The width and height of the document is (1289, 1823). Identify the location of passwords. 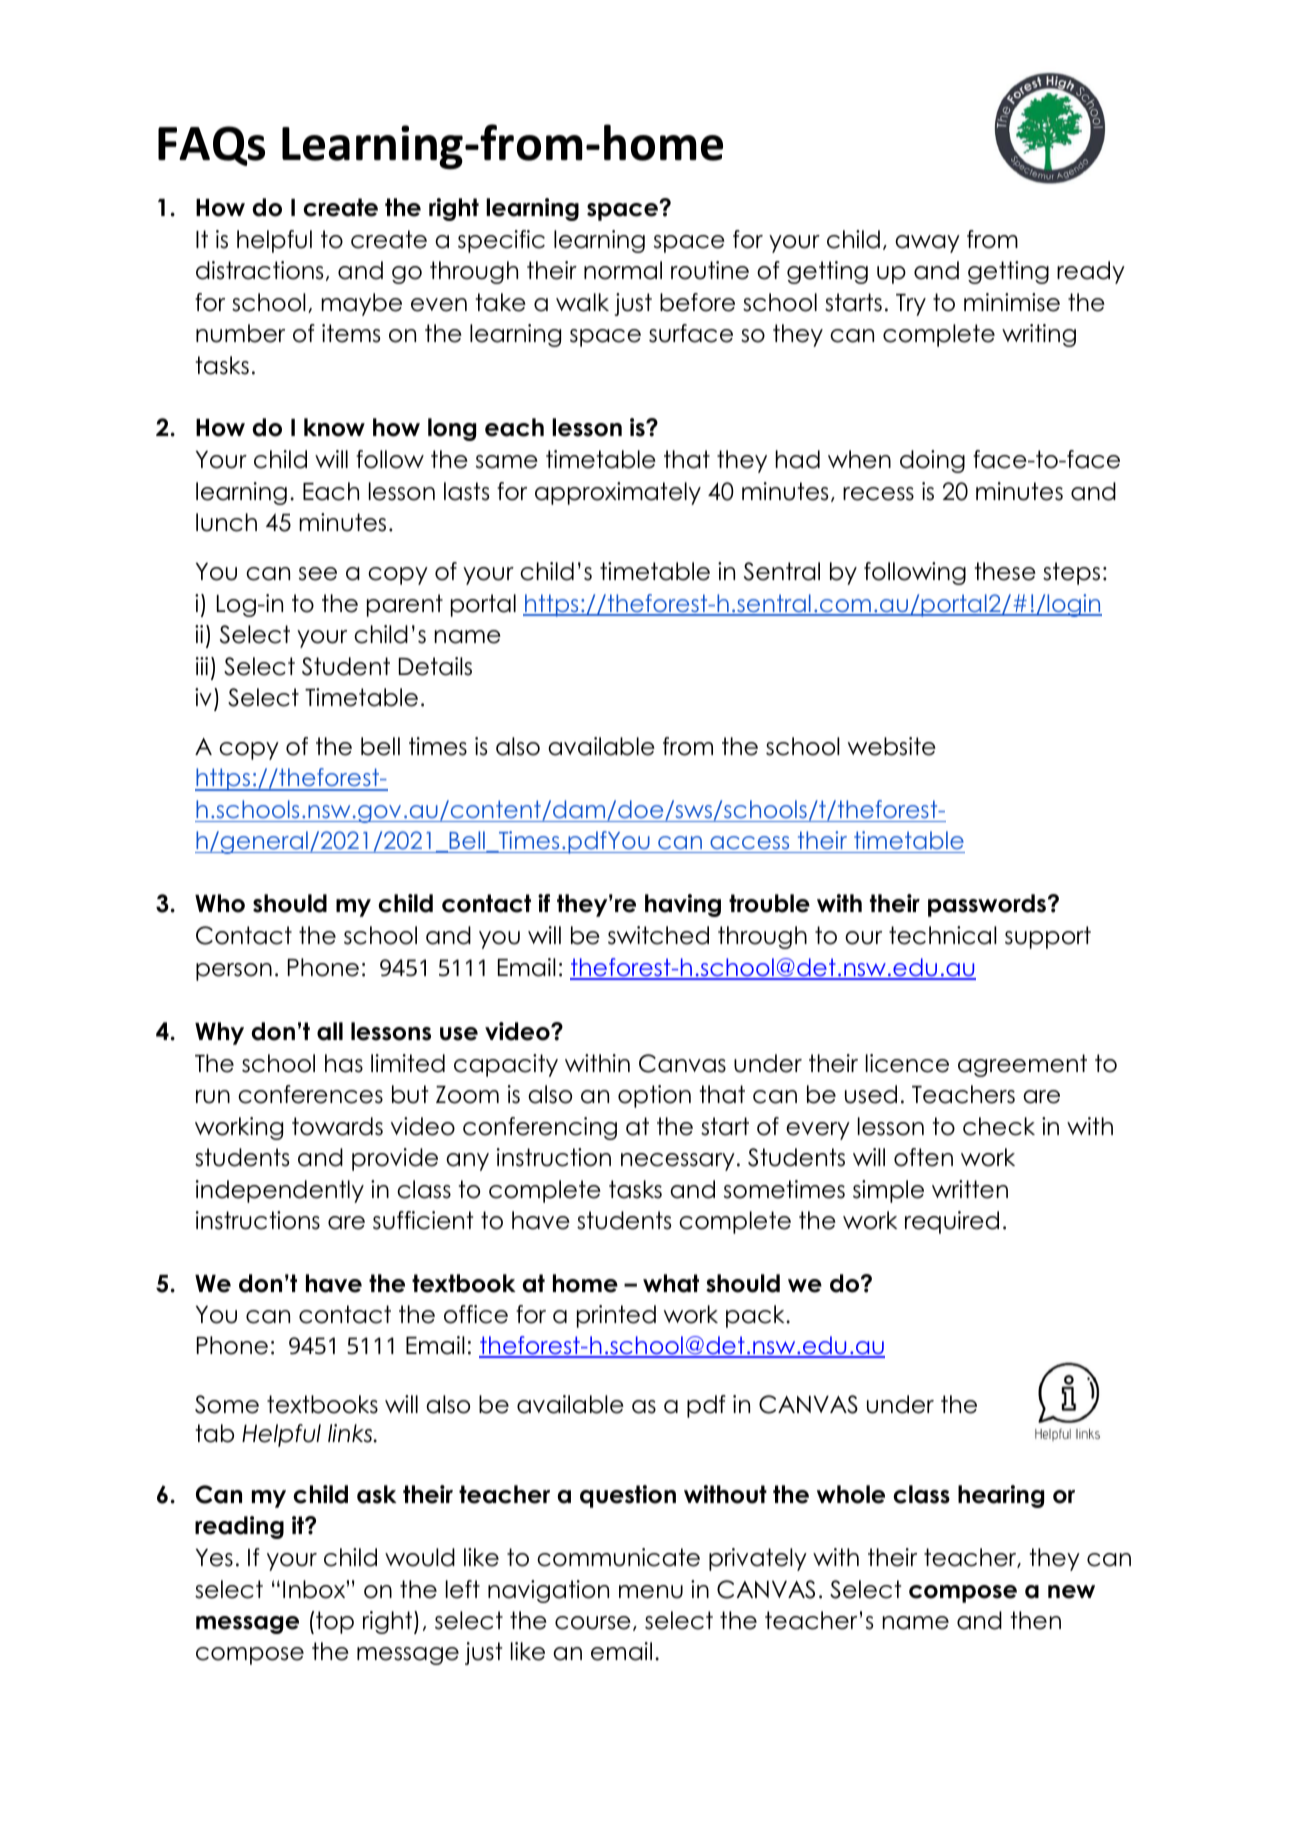
(987, 905).
